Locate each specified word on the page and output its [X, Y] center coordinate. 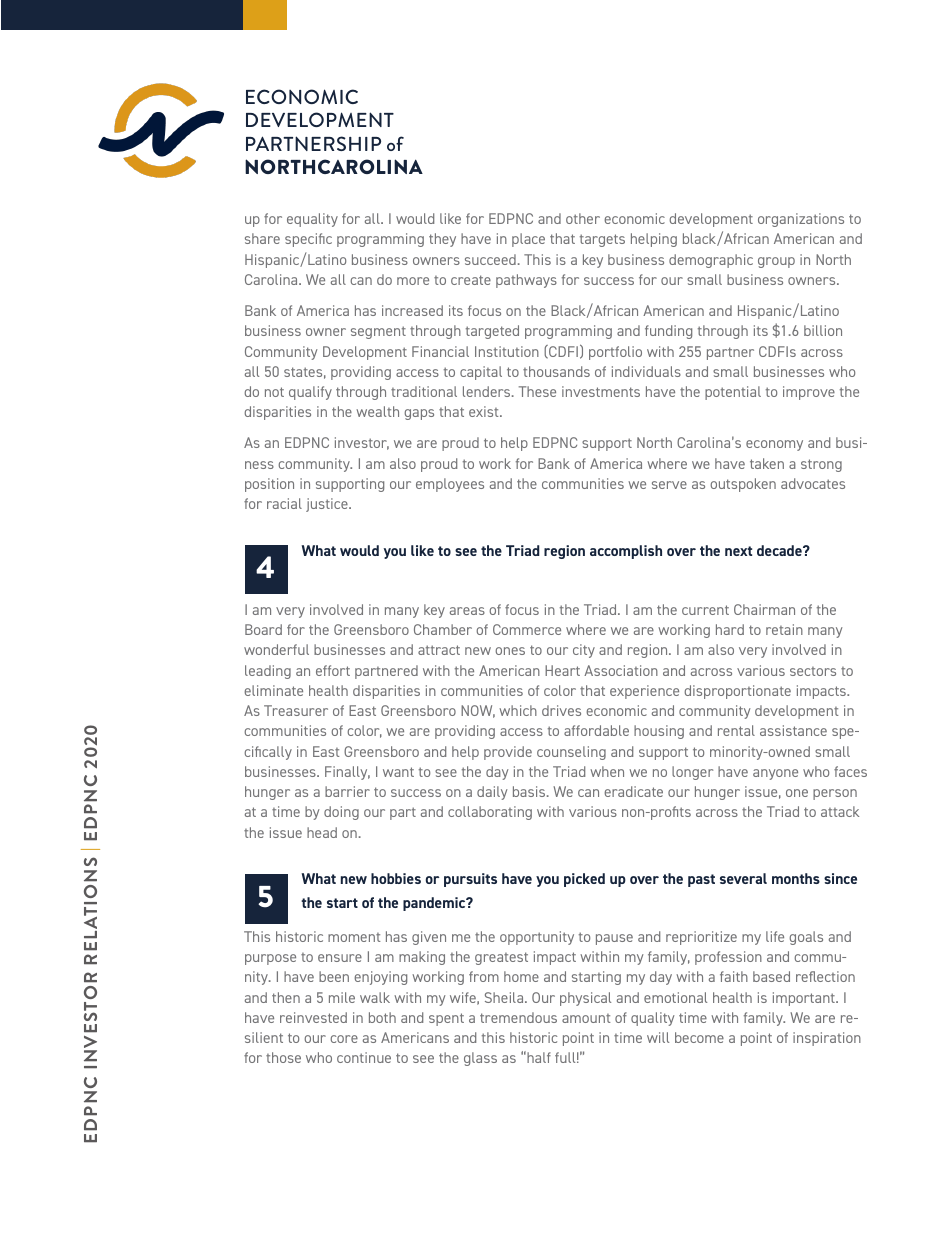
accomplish [626, 552]
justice [328, 505]
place [528, 240]
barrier [347, 791]
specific [308, 240]
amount [586, 1018]
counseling [571, 753]
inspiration [827, 1039]
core [344, 1039]
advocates [813, 483]
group [776, 262]
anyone [775, 774]
